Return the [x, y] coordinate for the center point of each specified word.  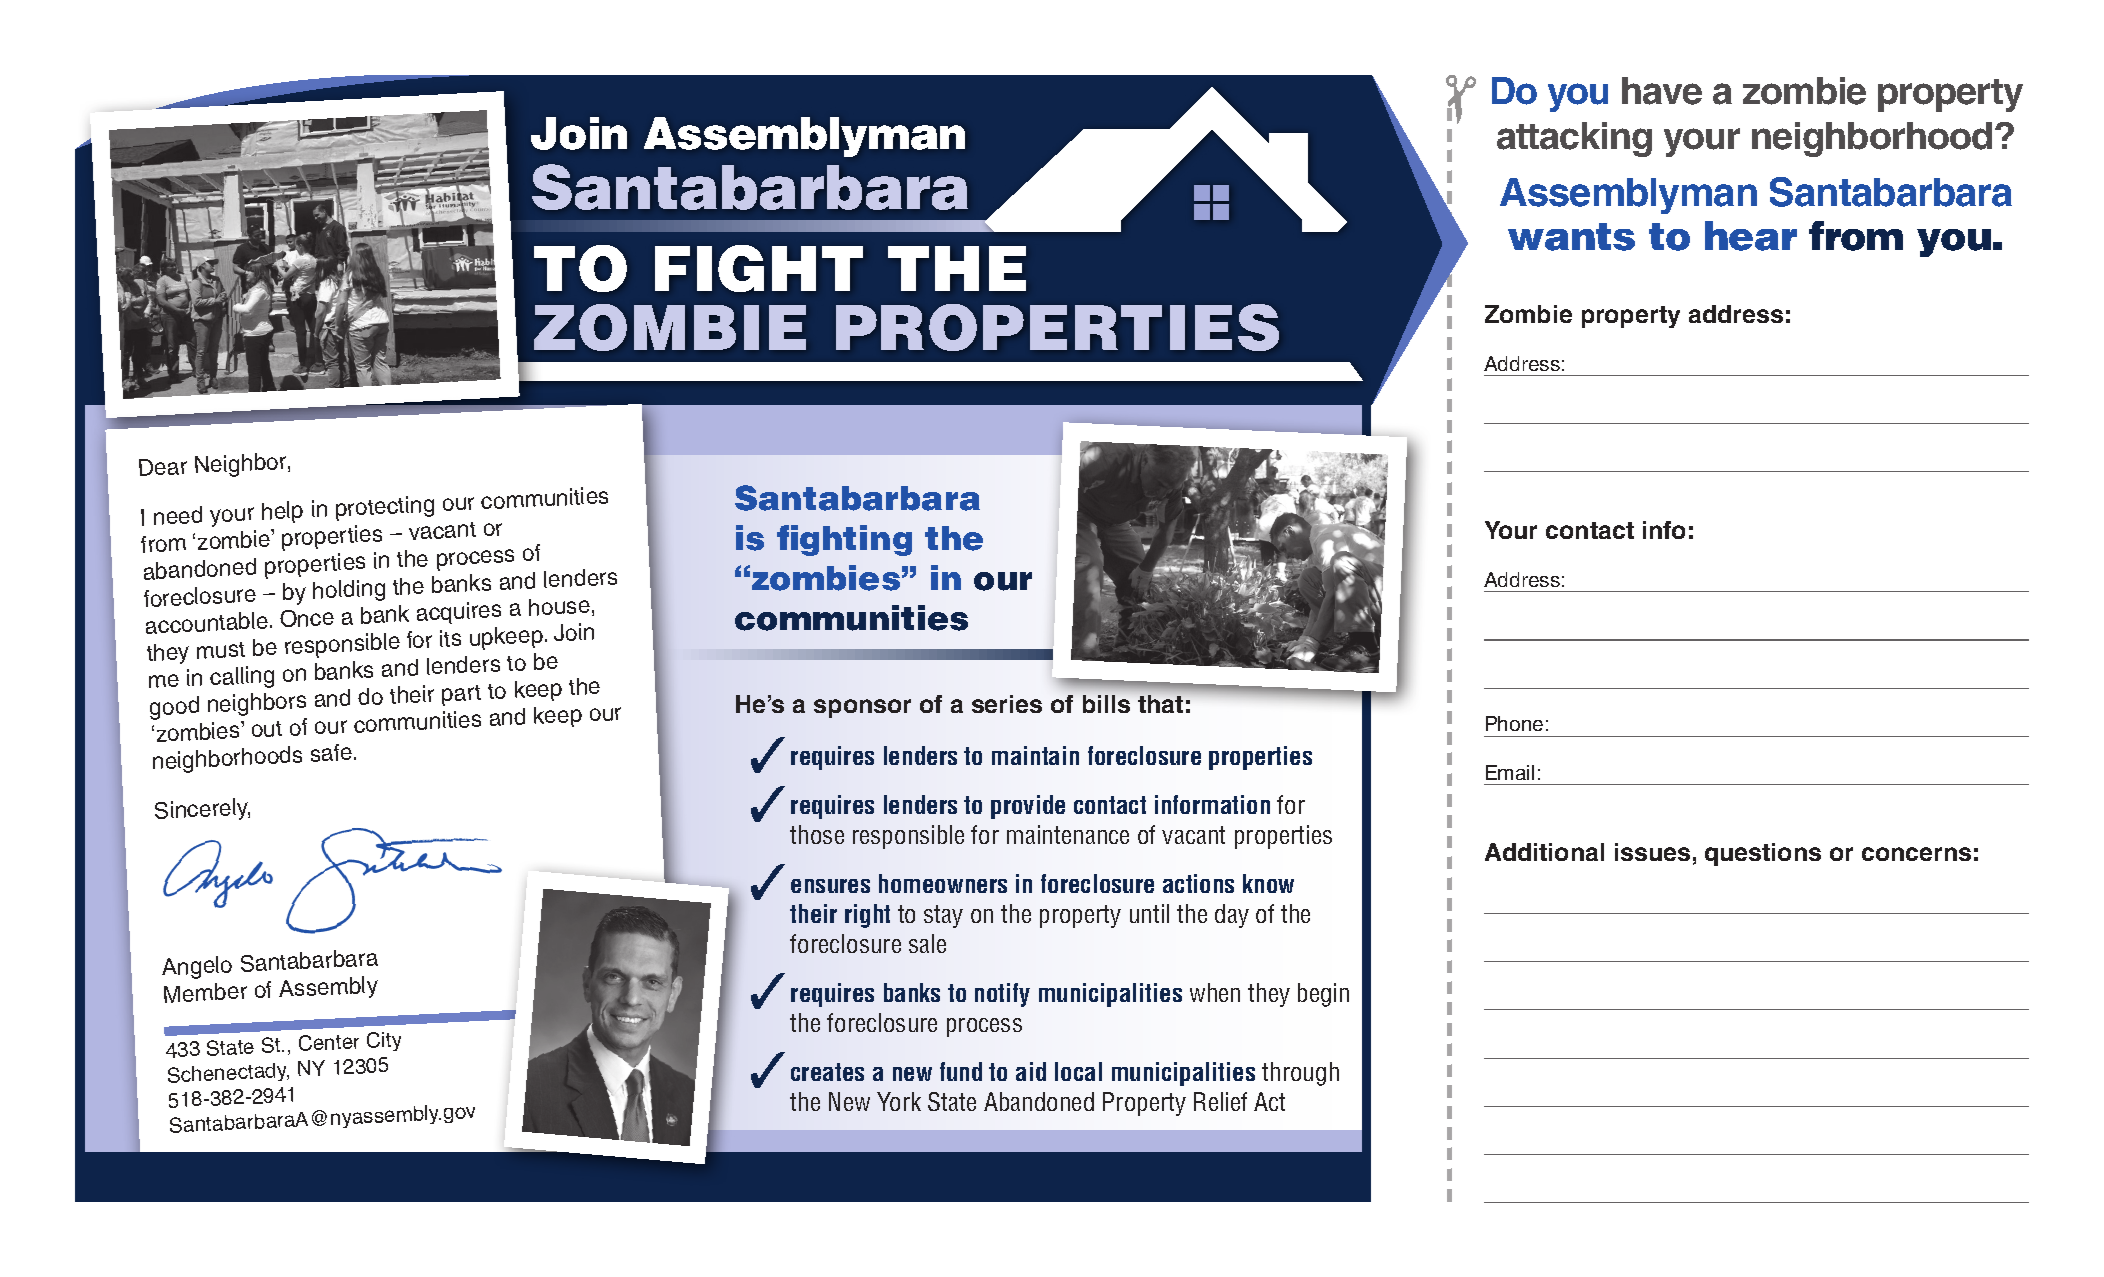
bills [1106, 704]
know [1268, 883]
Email [1510, 772]
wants [1571, 237]
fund [961, 1071]
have [1662, 91]
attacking [1574, 139]
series [1007, 704]
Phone [1514, 723]
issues [1652, 852]
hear [1751, 236]
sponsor [862, 708]
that [1160, 704]
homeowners [943, 883]
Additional [1544, 852]
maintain [1035, 755]
